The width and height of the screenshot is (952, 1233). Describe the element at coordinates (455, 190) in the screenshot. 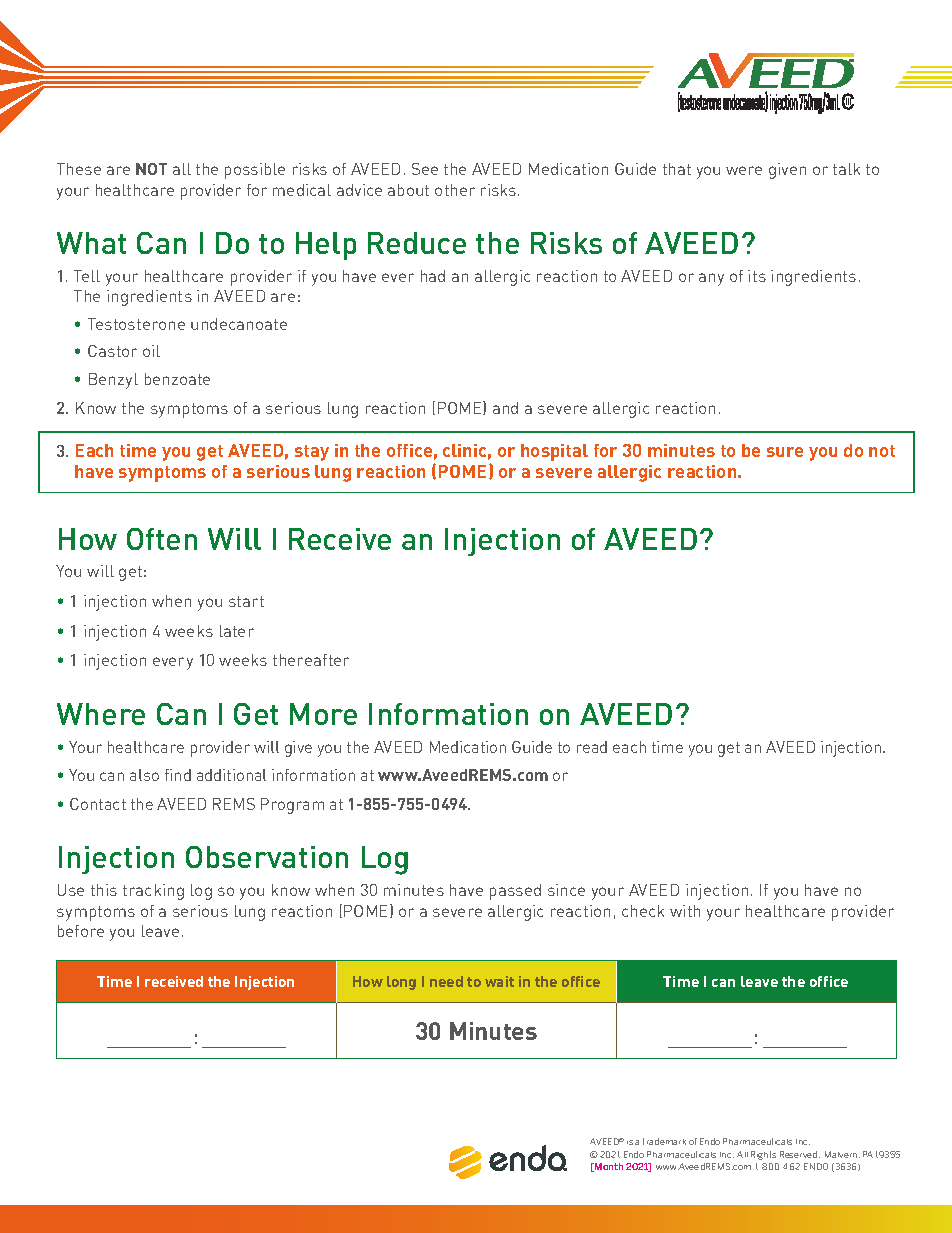

I see `other` at that location.
